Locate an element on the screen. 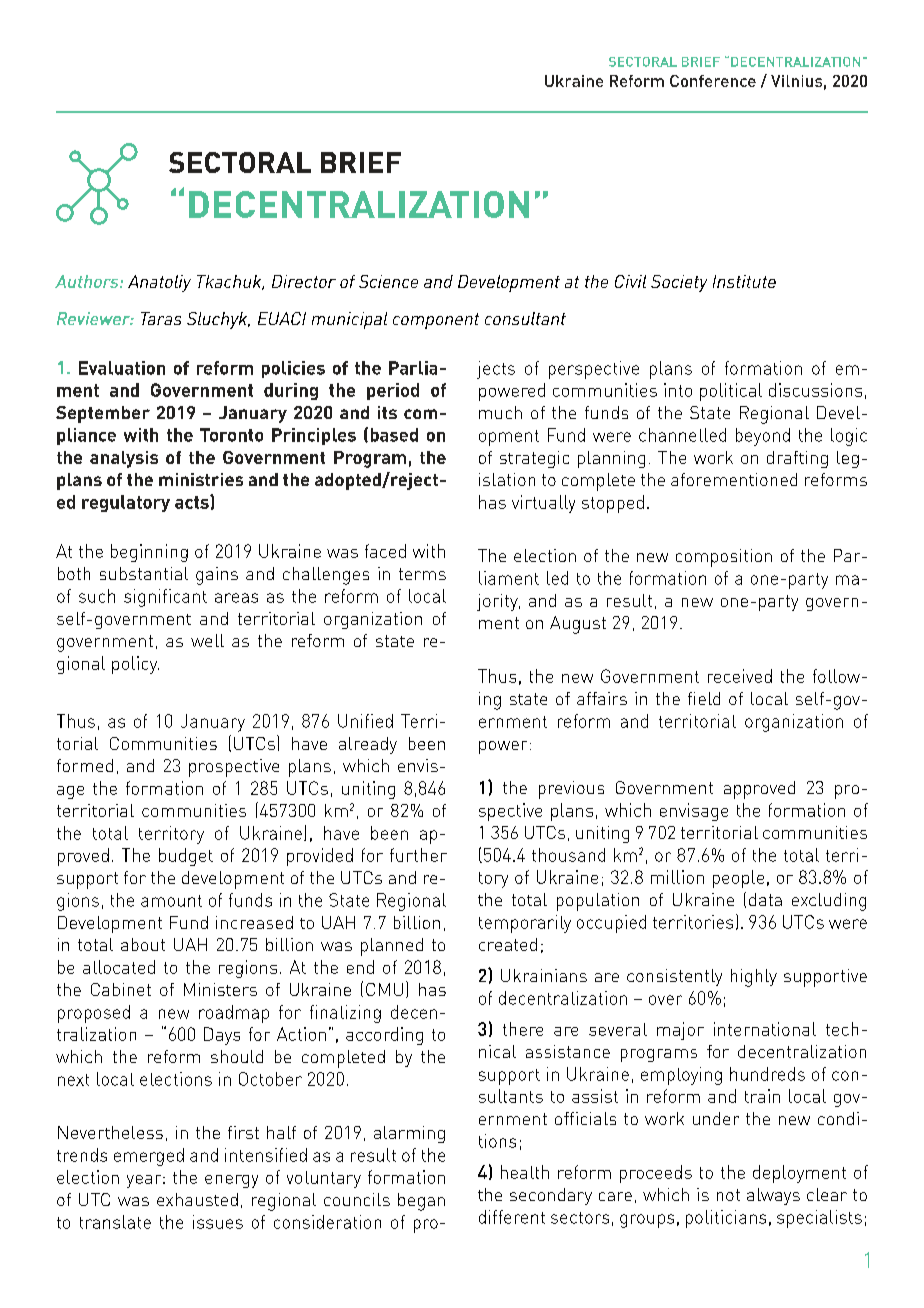  amount is located at coordinates (171, 901).
